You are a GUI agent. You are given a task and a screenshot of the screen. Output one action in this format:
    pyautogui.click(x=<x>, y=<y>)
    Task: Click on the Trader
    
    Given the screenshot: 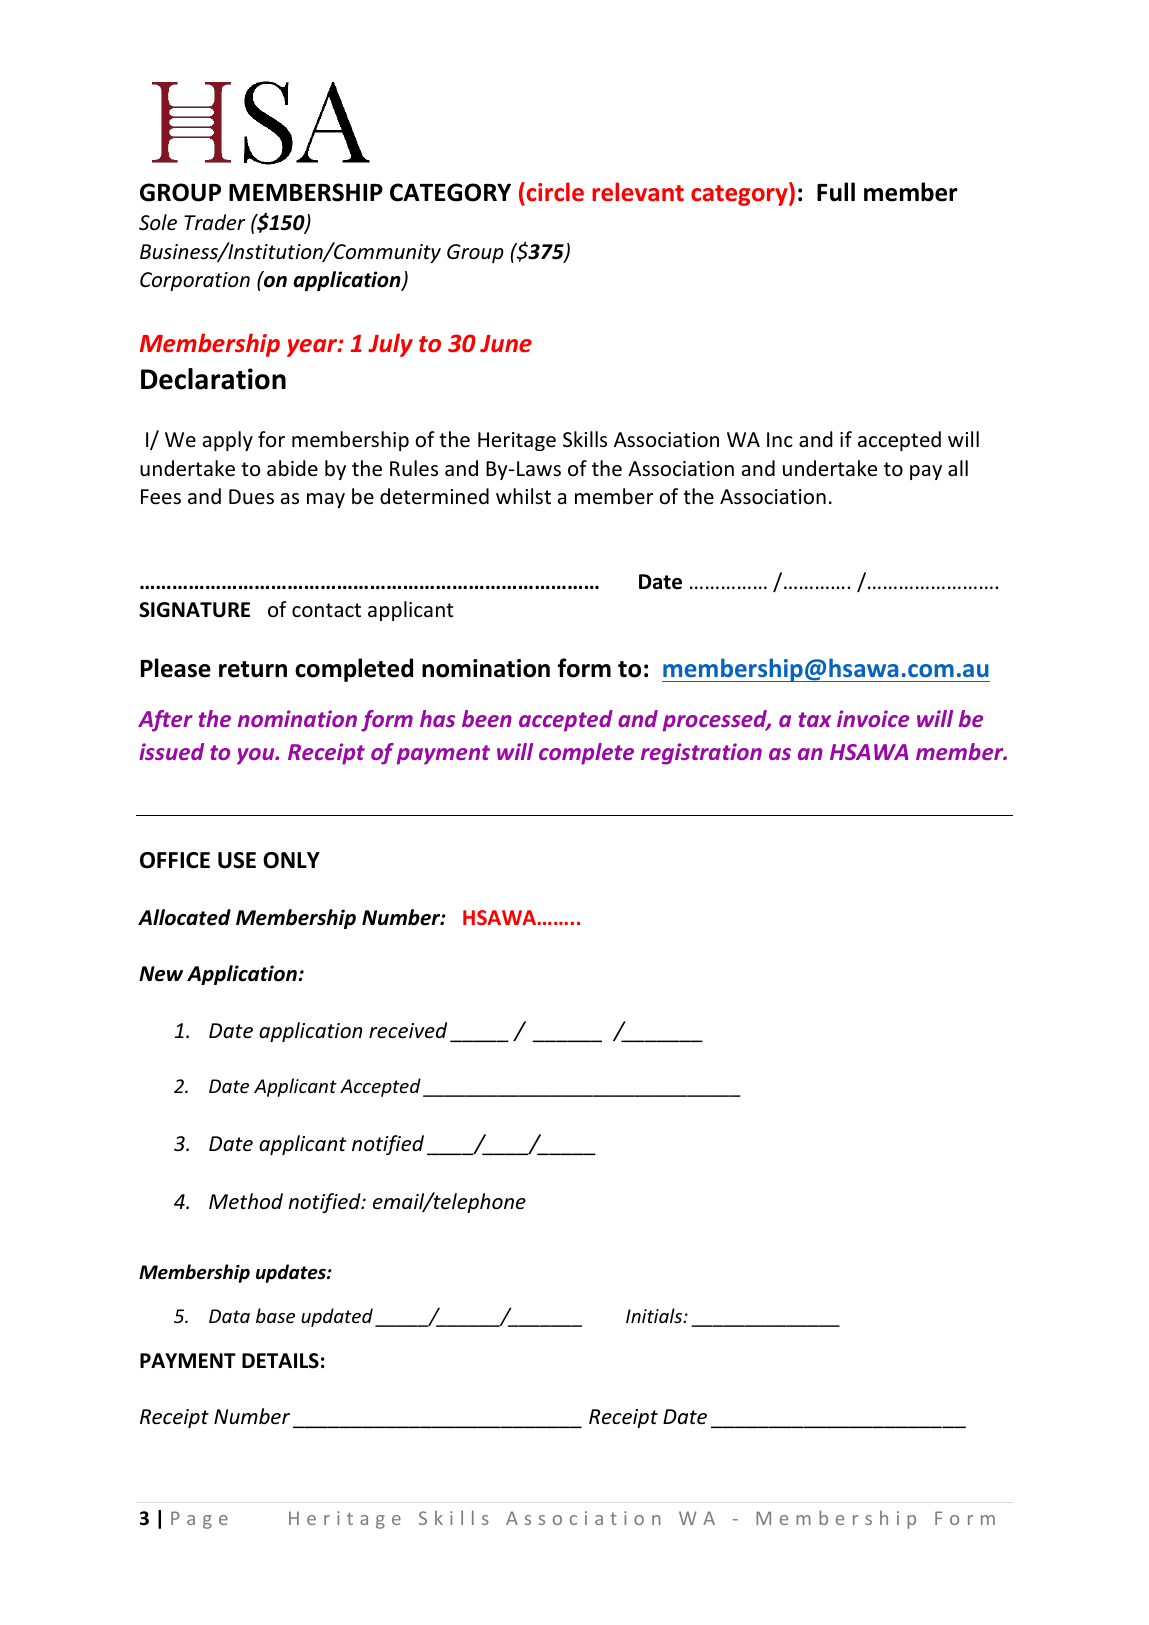 What is the action you would take?
    pyautogui.click(x=214, y=222)
